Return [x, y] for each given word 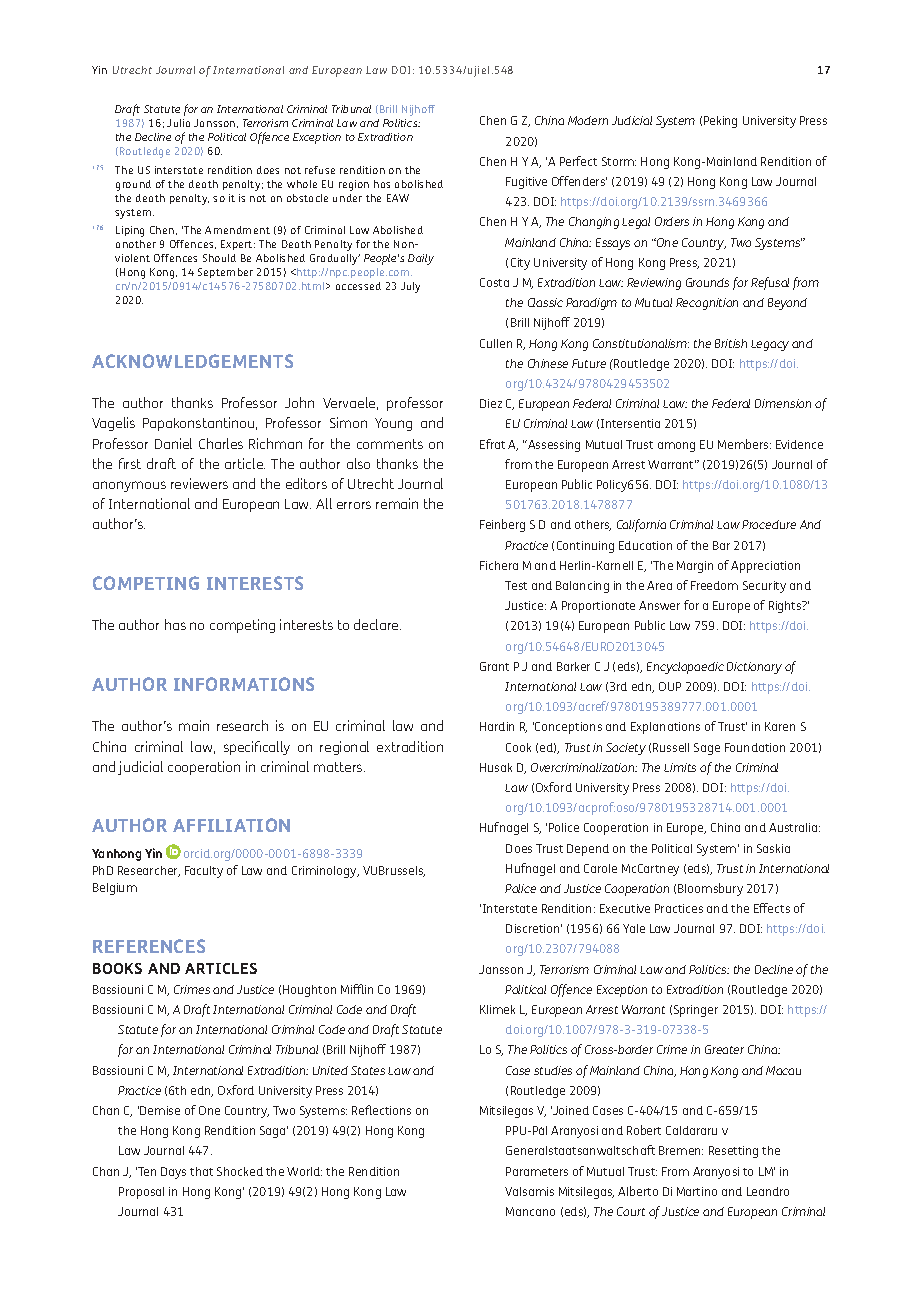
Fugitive [526, 183]
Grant [494, 666]
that [201, 1171]
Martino [697, 1191]
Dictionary [754, 668]
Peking [720, 122]
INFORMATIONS [244, 684]
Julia [178, 123]
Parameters [537, 1171]
